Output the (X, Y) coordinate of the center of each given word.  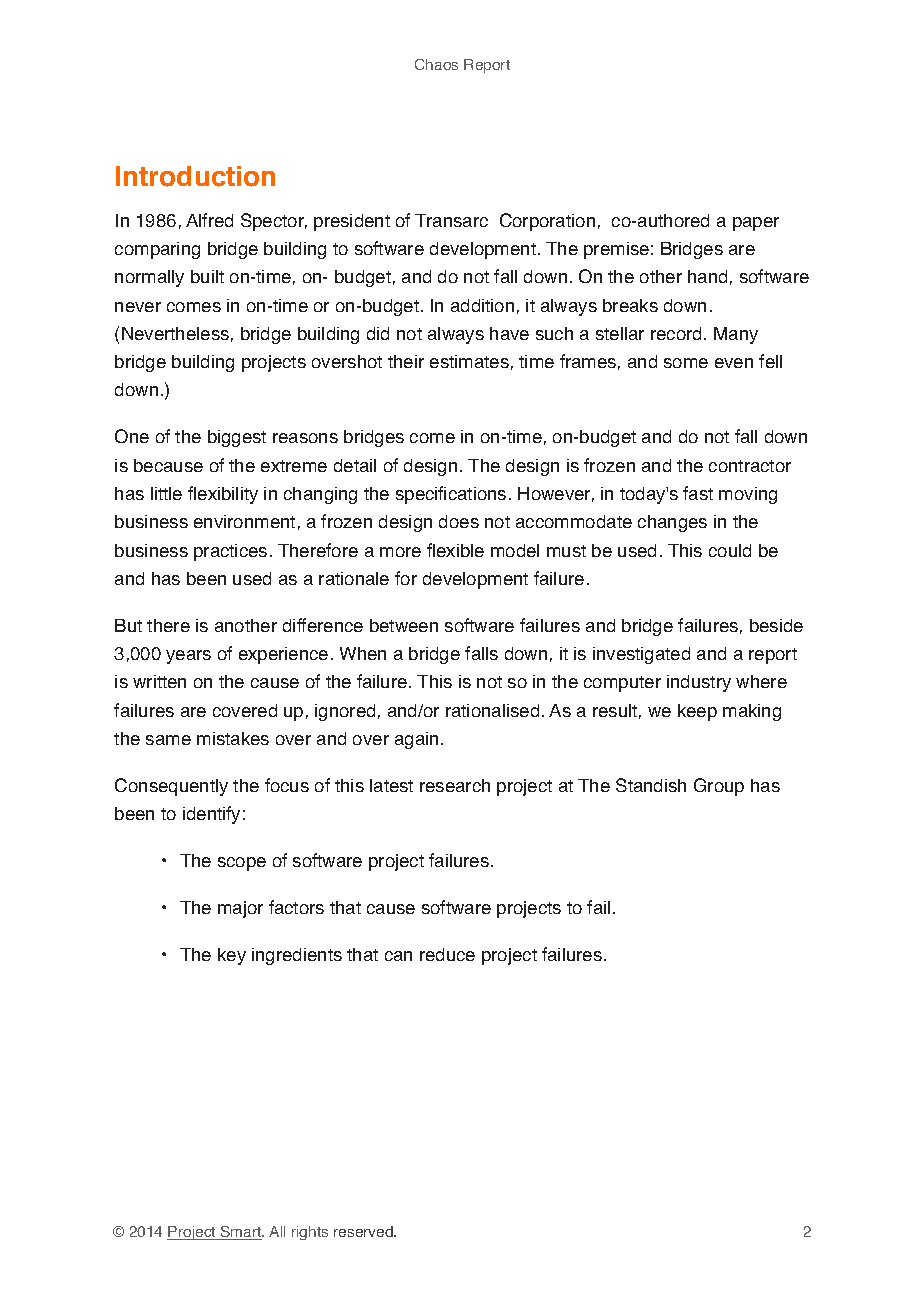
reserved (364, 1231)
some (686, 363)
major (240, 909)
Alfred (209, 220)
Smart (241, 1233)
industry (699, 683)
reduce (447, 954)
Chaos (436, 64)
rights (310, 1233)
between (404, 625)
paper (756, 224)
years (188, 657)
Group (719, 787)
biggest (237, 438)
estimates (469, 361)
